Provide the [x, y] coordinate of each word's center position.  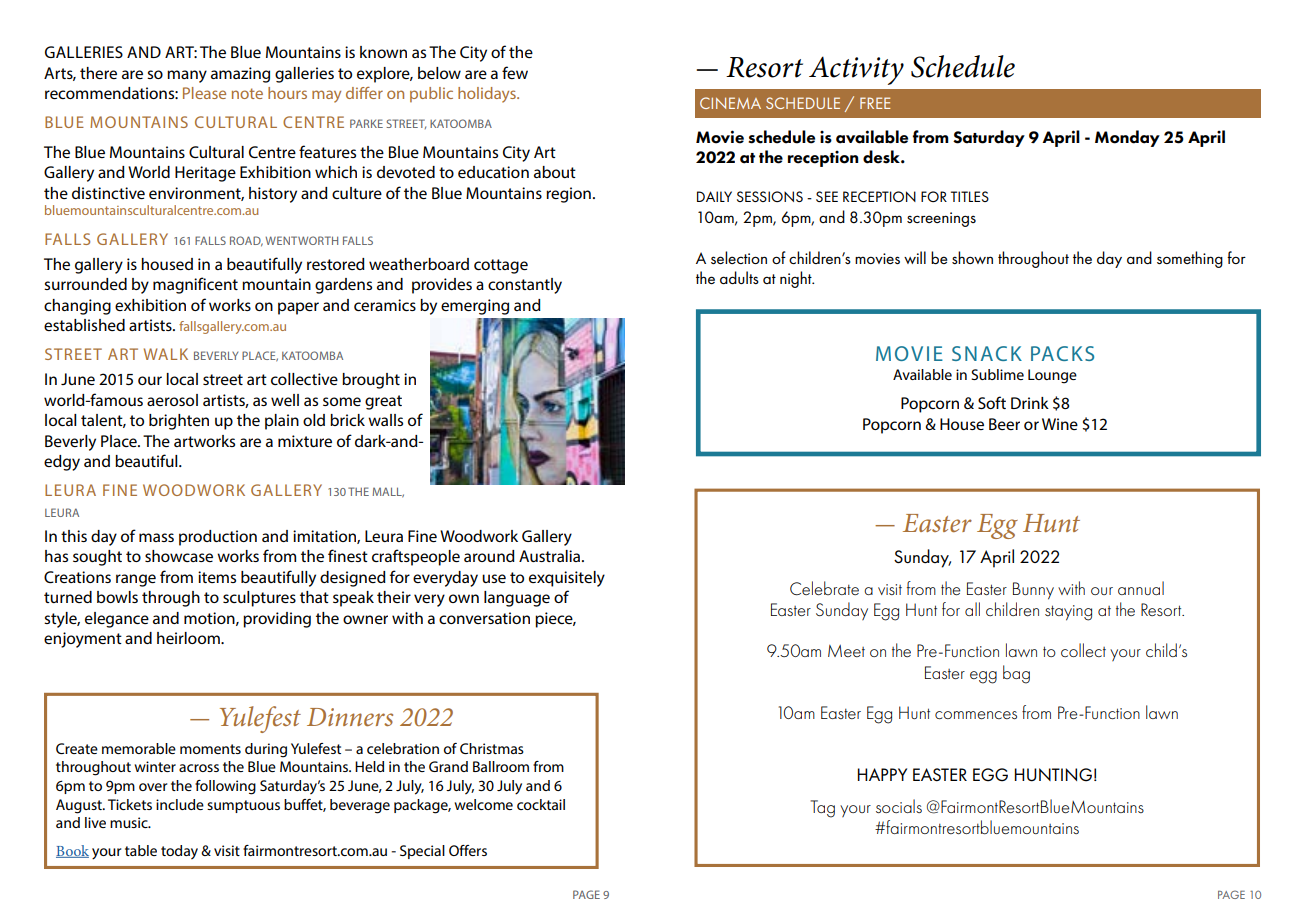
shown [972, 257]
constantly [525, 286]
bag [1016, 674]
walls [385, 420]
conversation [484, 618]
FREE [875, 103]
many [187, 76]
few [515, 72]
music [130, 822]
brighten [179, 422]
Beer [1004, 424]
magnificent [195, 285]
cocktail [541, 804]
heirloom [189, 638]
